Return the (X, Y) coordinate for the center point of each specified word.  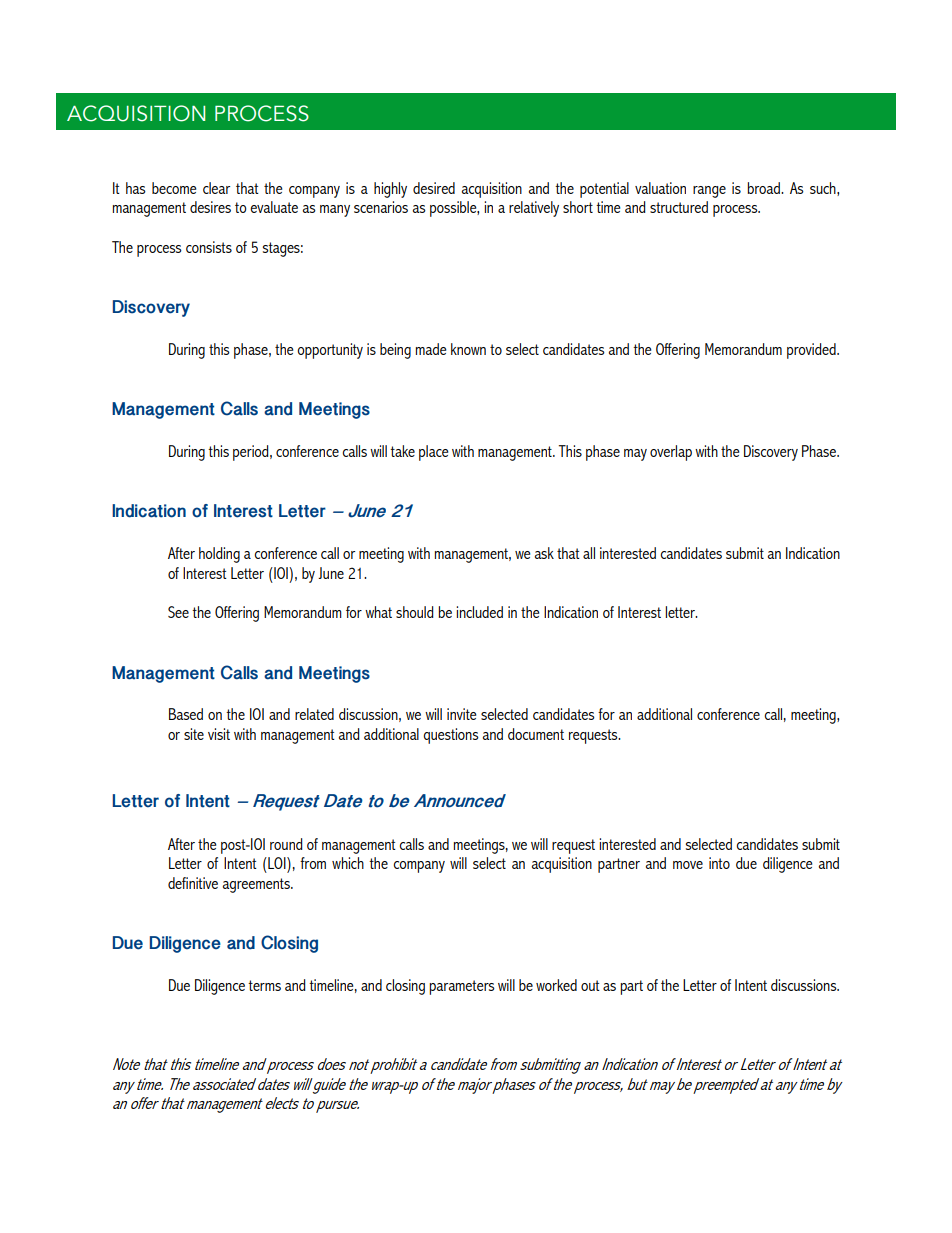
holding (219, 555)
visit (219, 734)
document (536, 734)
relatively (534, 209)
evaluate (274, 207)
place (433, 453)
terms (264, 985)
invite (461, 714)
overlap (671, 453)
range (709, 192)
